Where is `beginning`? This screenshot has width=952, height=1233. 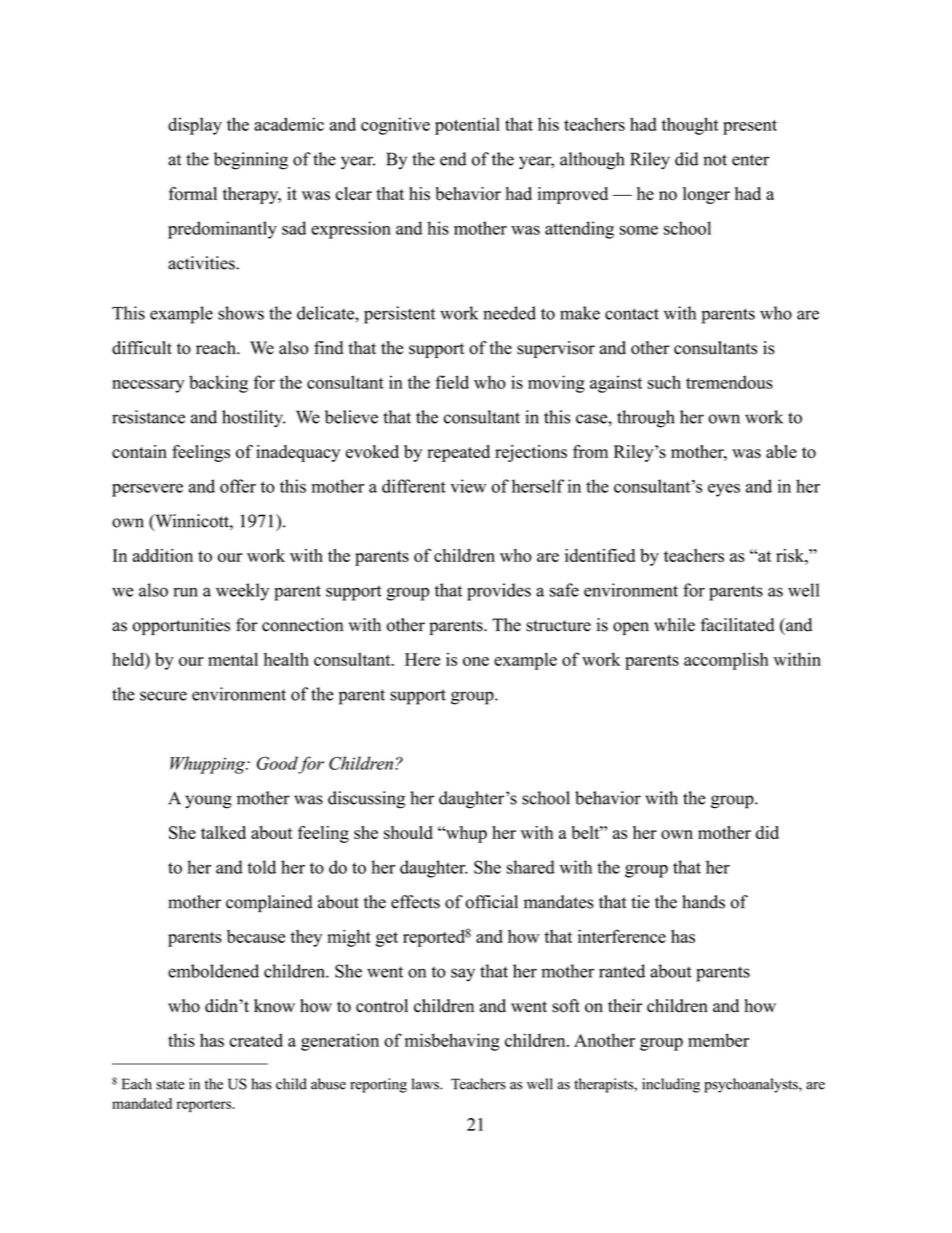 beginning is located at coordinates (251, 161).
